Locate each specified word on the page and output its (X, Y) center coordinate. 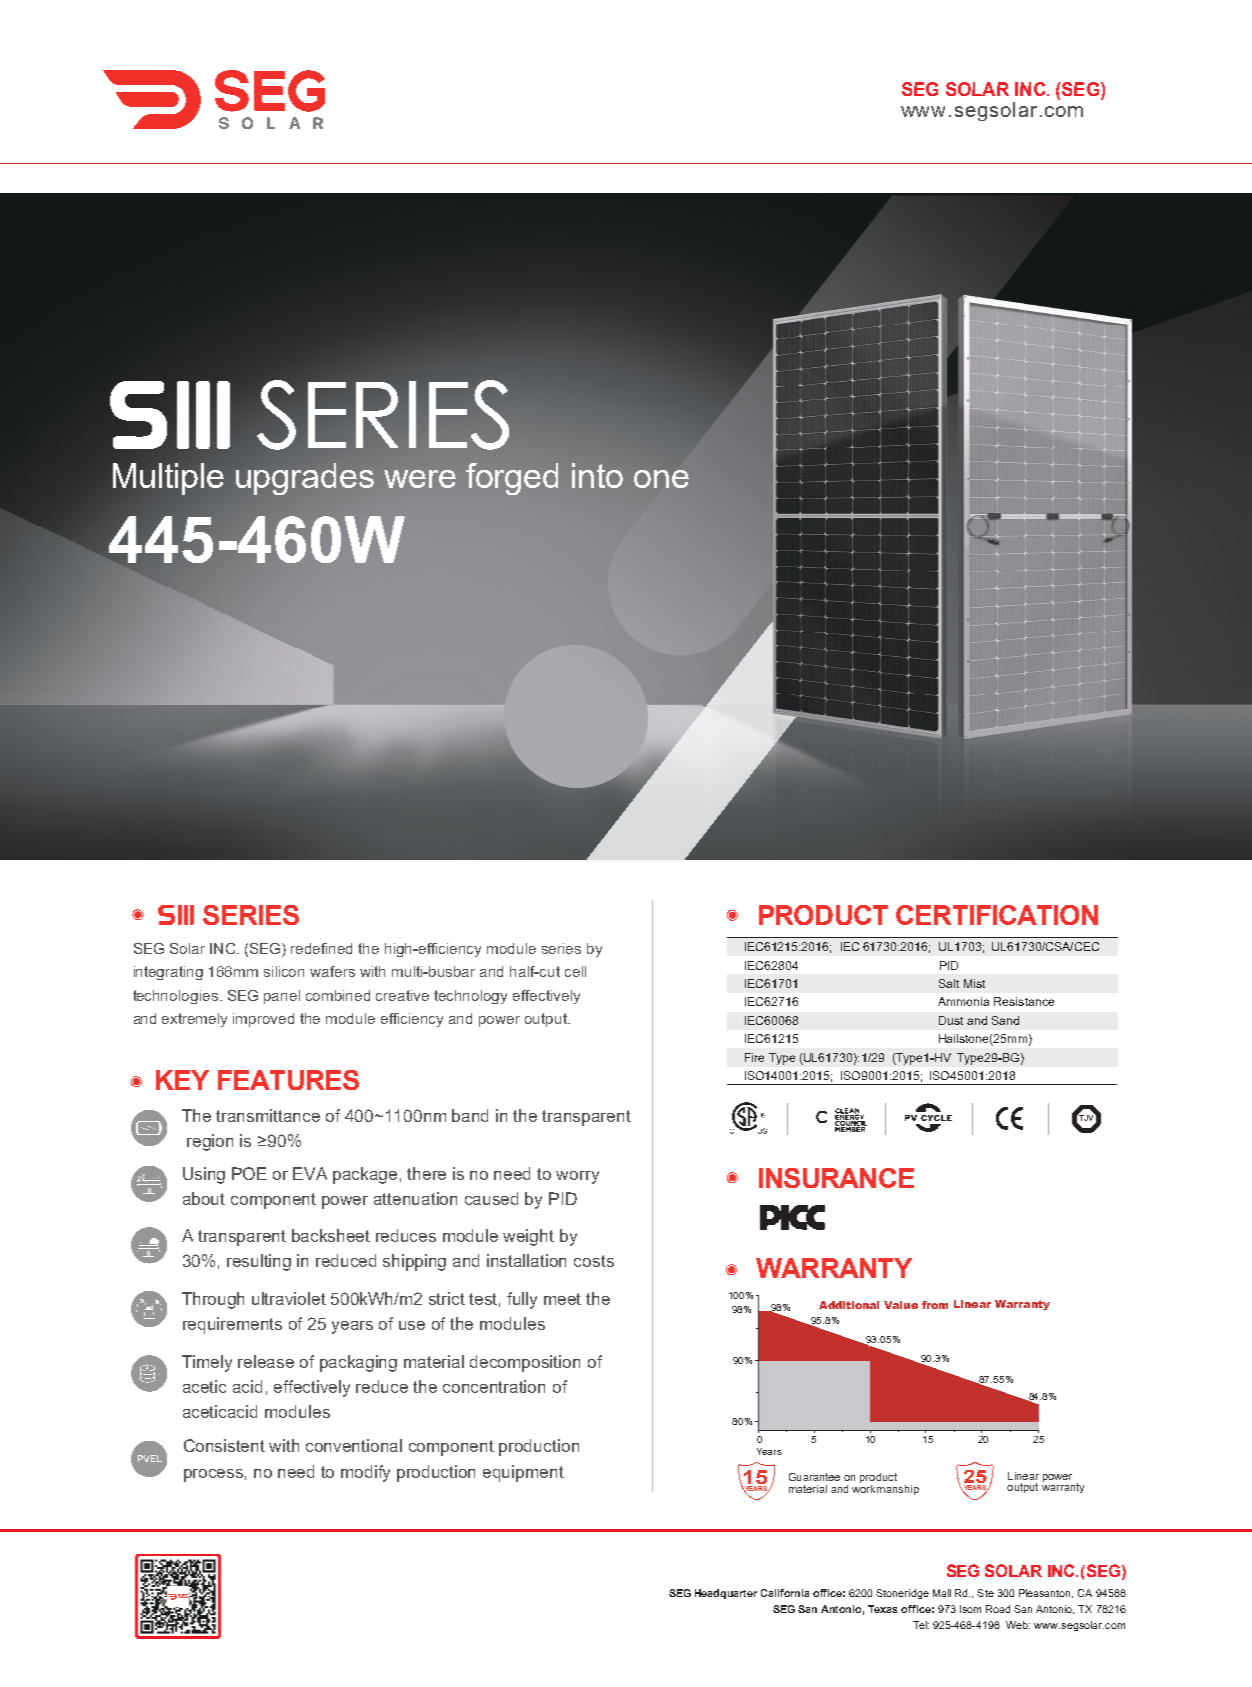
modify (365, 1473)
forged (512, 479)
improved (263, 1020)
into (597, 475)
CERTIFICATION (997, 915)
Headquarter (726, 1594)
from (935, 1305)
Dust (951, 1020)
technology (470, 997)
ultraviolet (289, 1298)
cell (575, 971)
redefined (321, 948)
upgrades (305, 479)
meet (562, 1299)
